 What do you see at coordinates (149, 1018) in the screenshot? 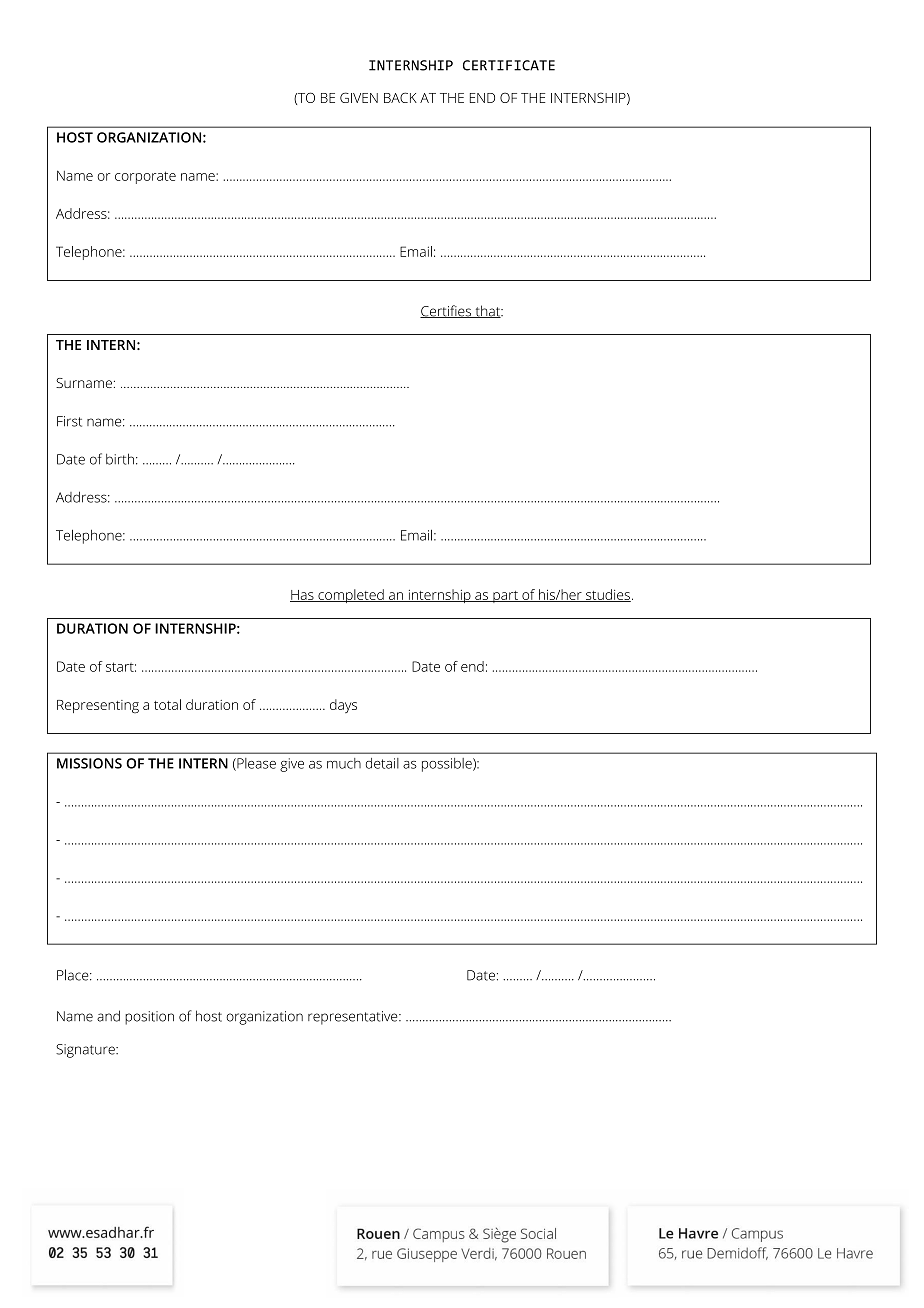
I see `position` at bounding box center [149, 1018].
